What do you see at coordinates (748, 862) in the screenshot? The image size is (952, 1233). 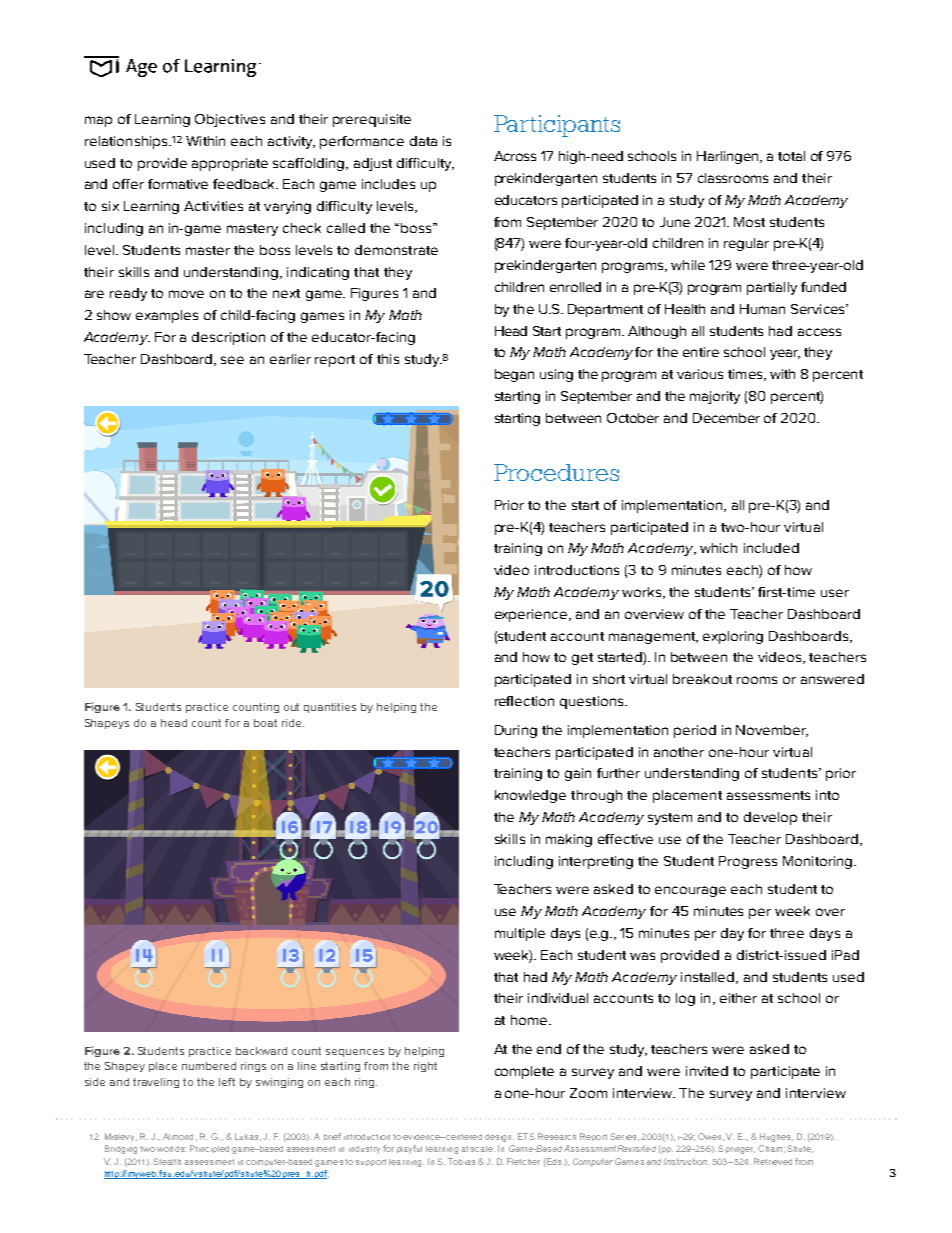 I see `Progress` at bounding box center [748, 862].
